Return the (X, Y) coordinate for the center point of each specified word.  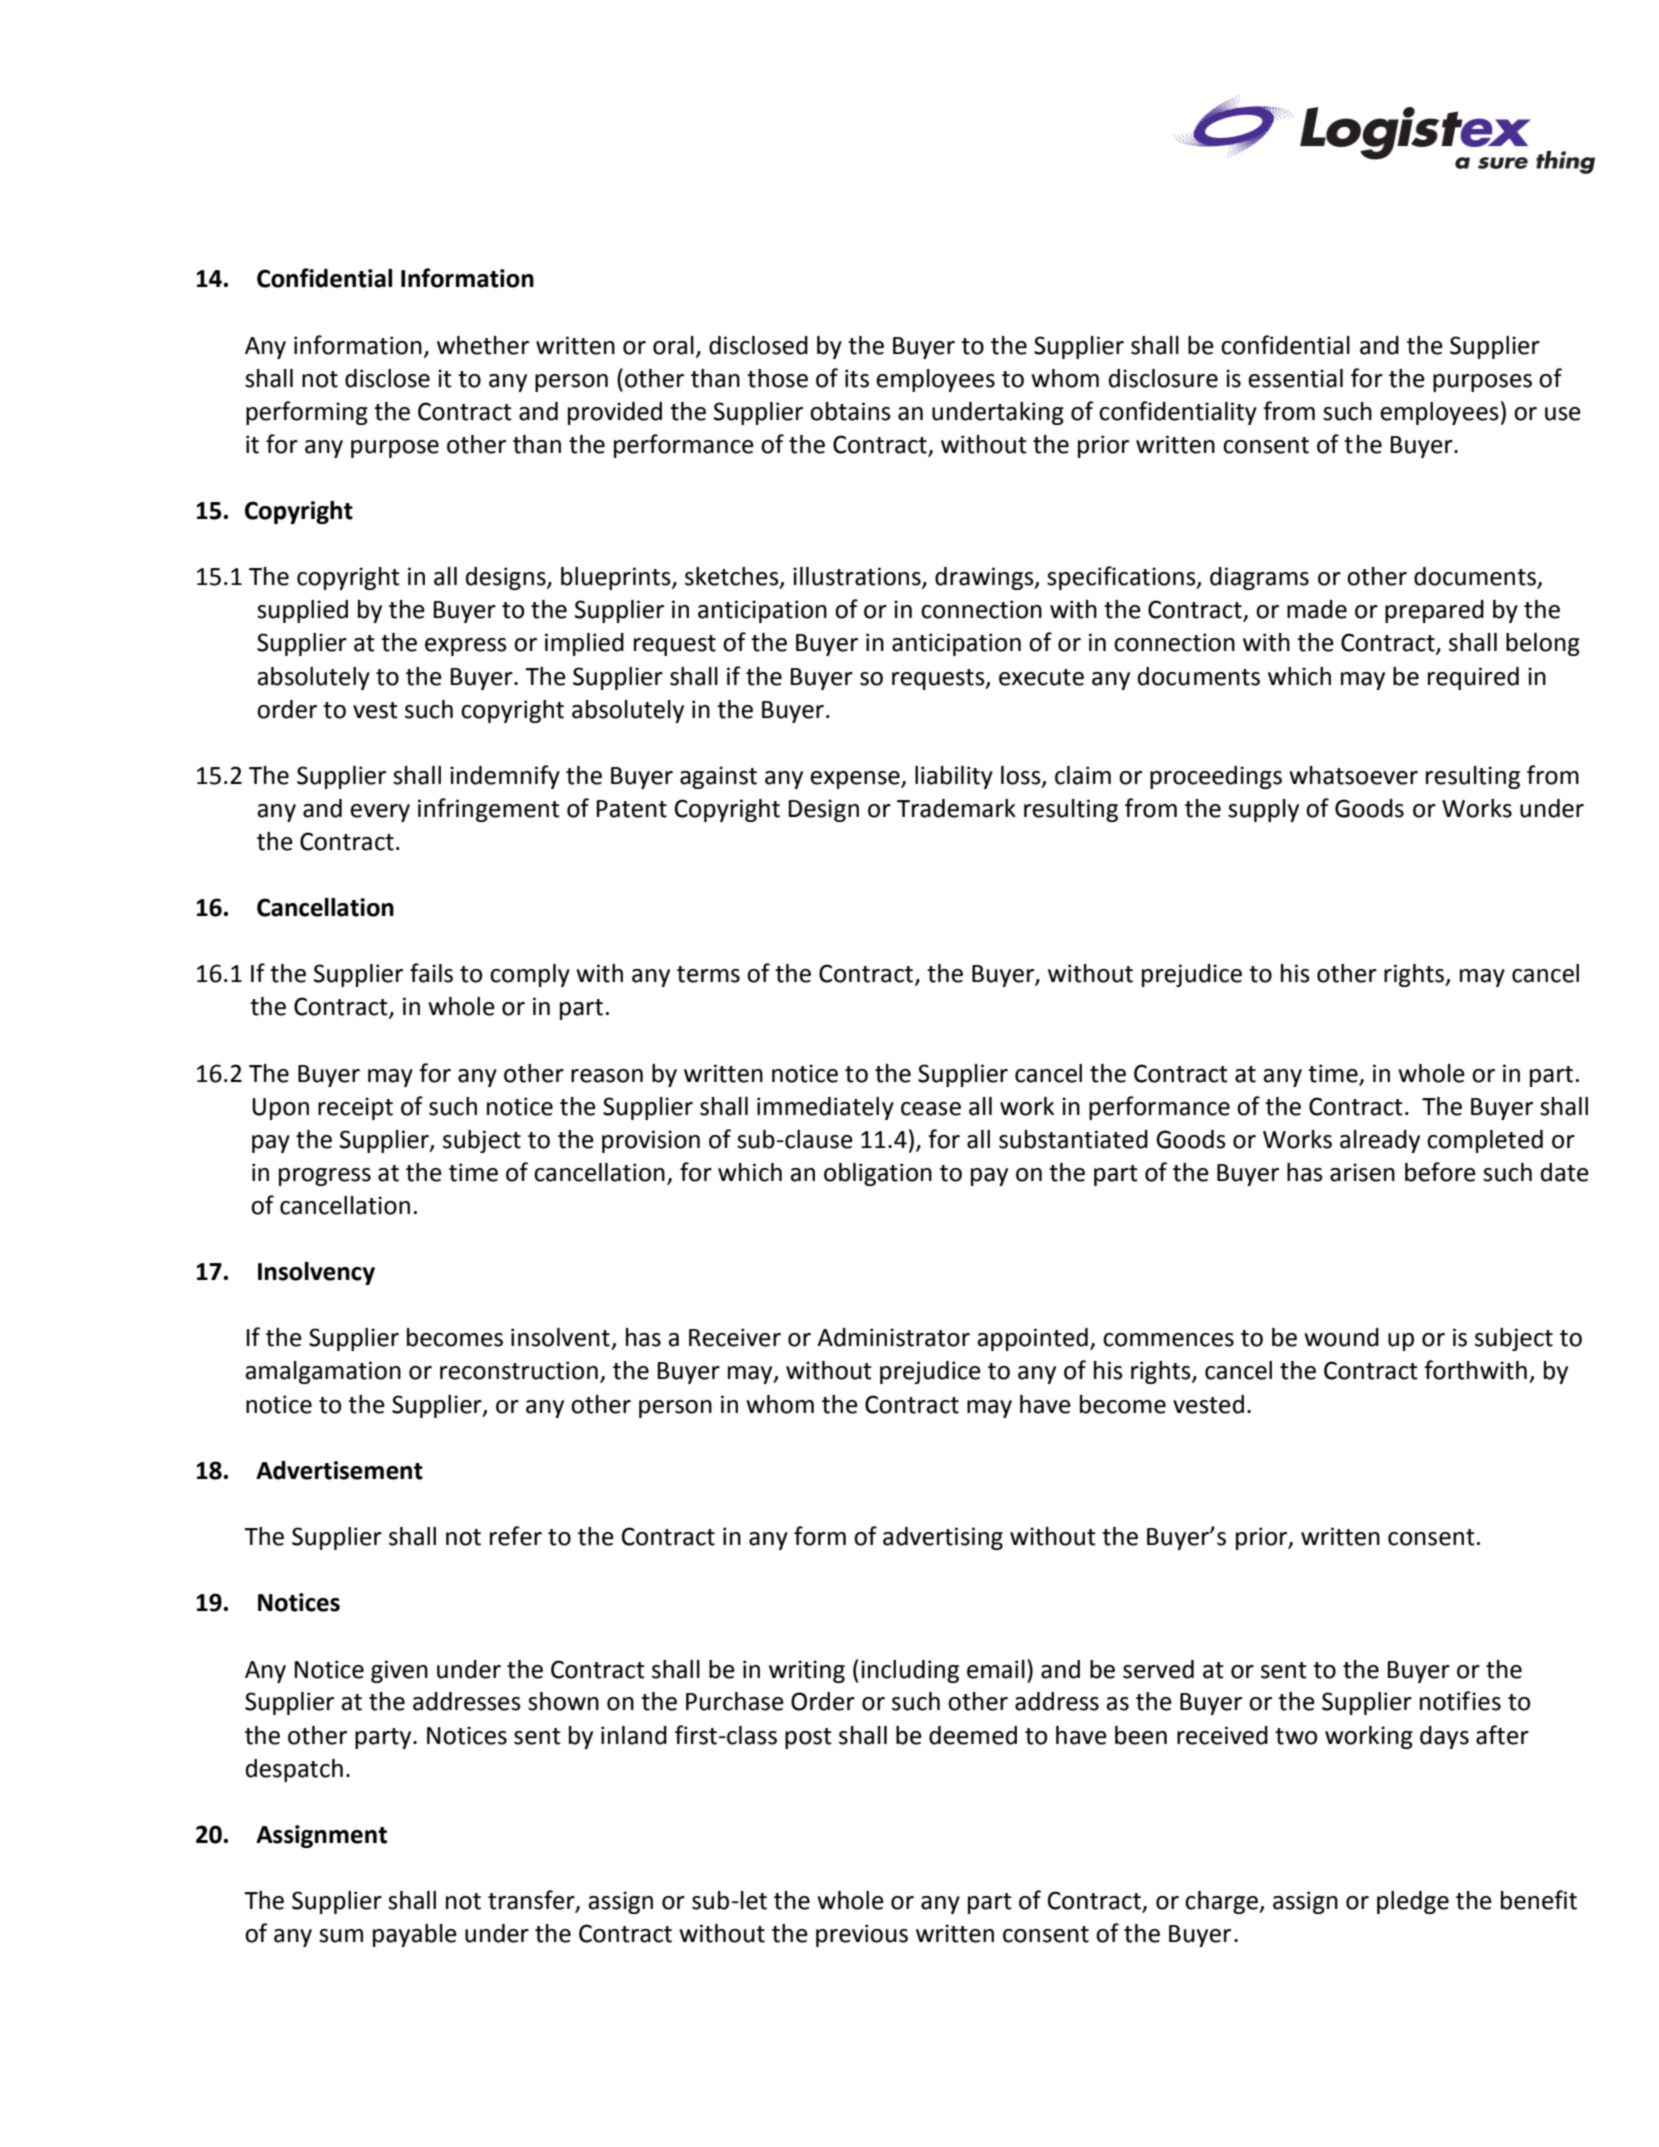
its (857, 378)
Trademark (956, 808)
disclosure (1163, 378)
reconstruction (519, 1370)
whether (483, 345)
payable (415, 1935)
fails (431, 973)
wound (1341, 1337)
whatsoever (1353, 775)
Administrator (893, 1337)
